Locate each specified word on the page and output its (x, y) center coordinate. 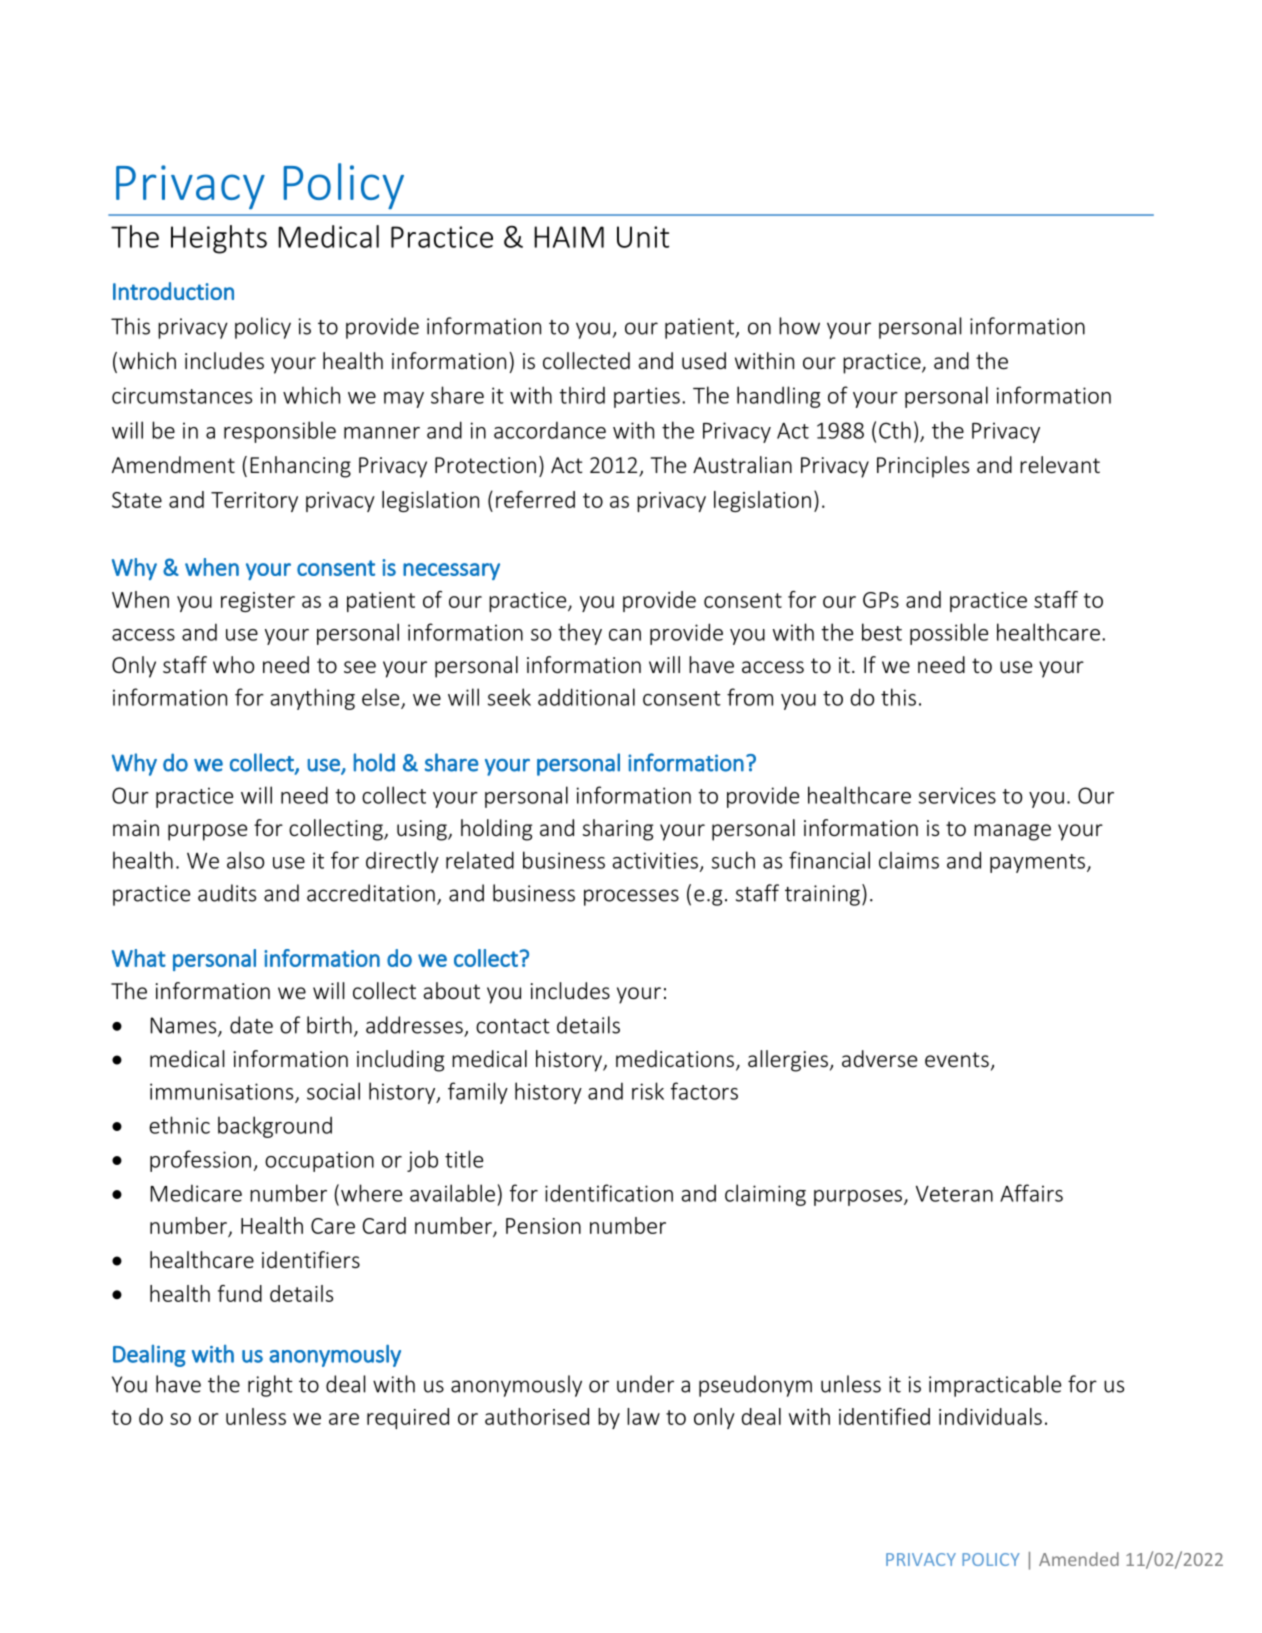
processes (631, 897)
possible (949, 634)
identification (609, 1193)
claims (909, 860)
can (625, 635)
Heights (219, 239)
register (258, 602)
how (799, 326)
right (270, 1386)
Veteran (954, 1194)
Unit (643, 237)
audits (227, 893)
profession (200, 1161)
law (643, 1416)
